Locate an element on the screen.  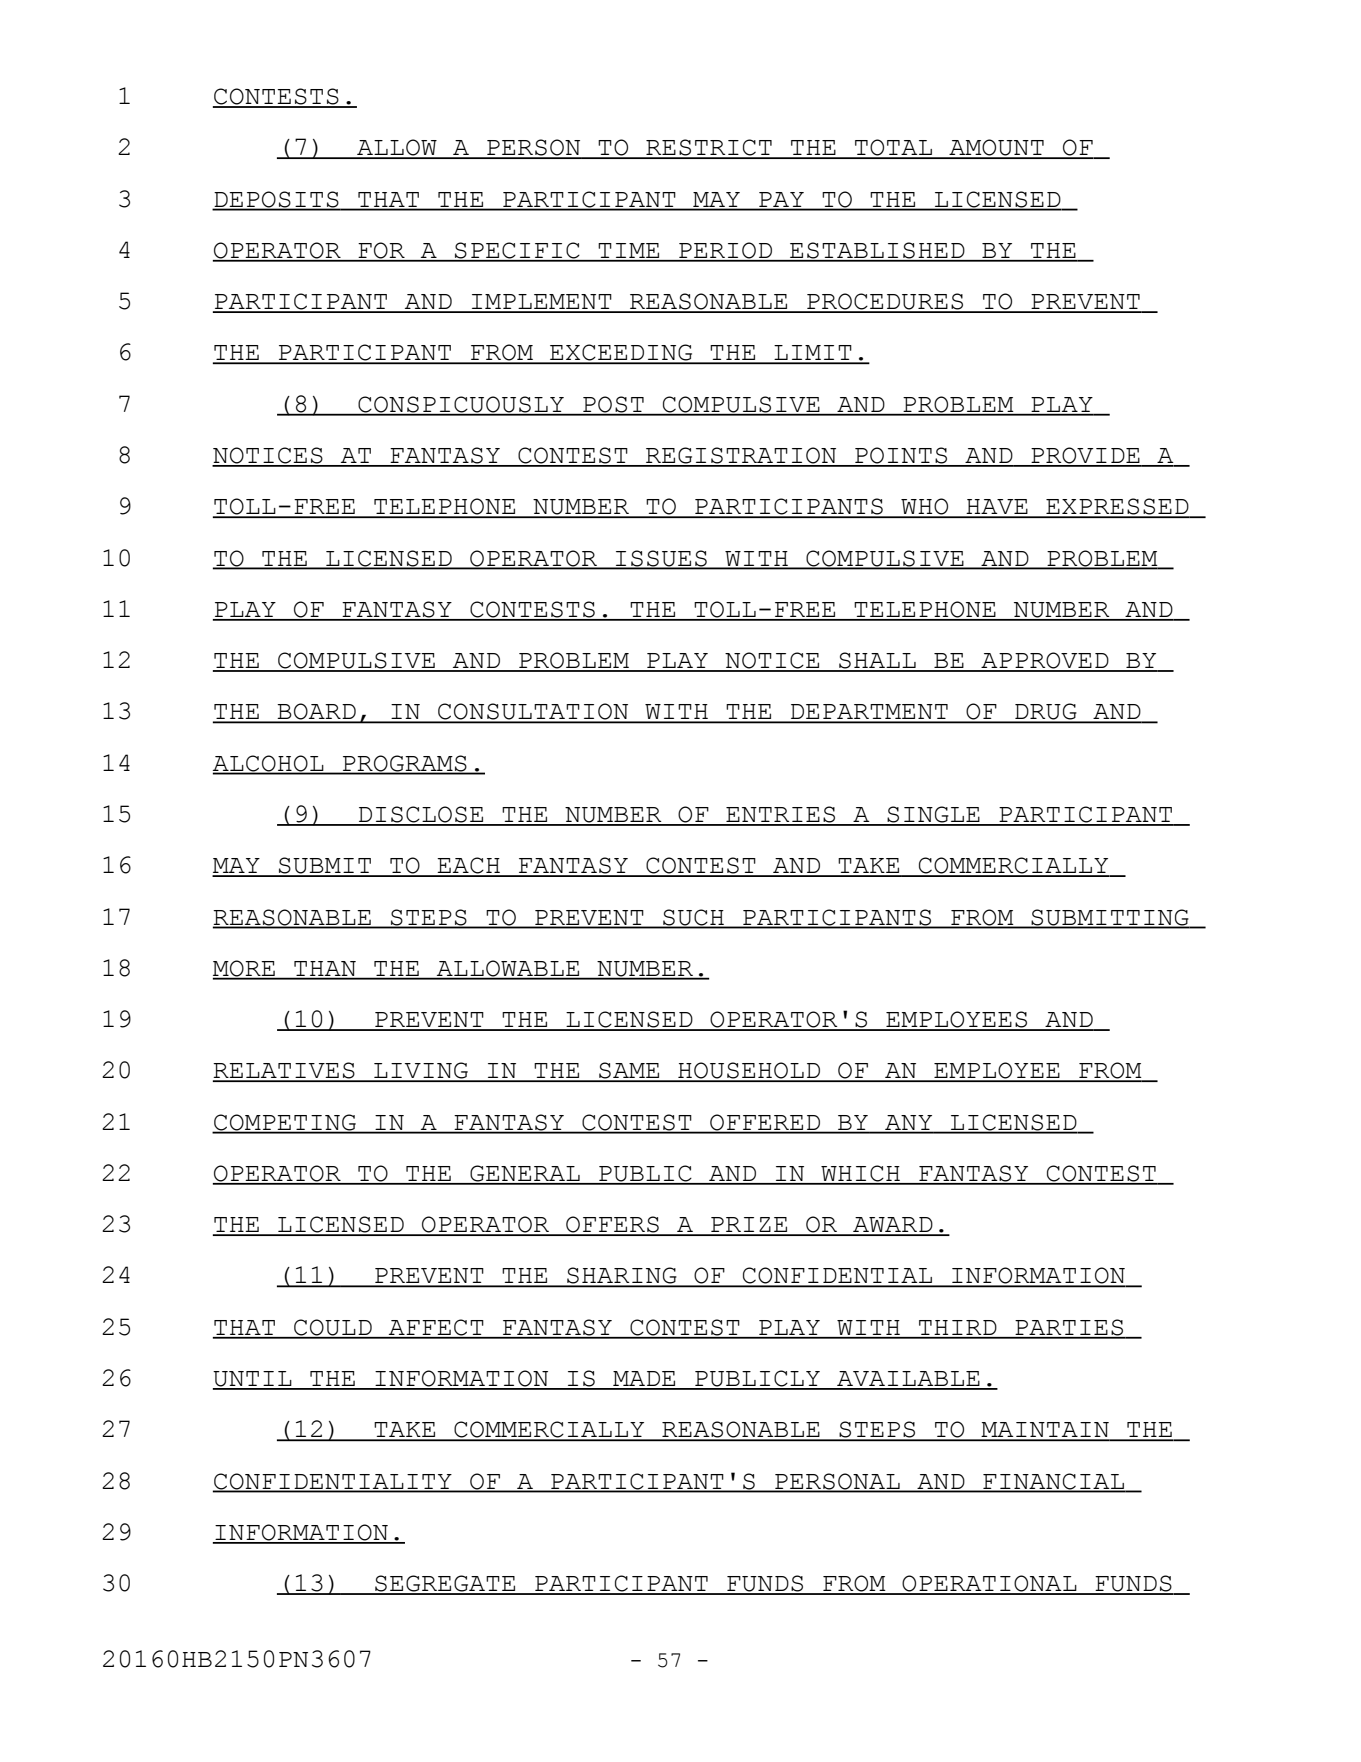
BOARD is located at coordinates (317, 712).
